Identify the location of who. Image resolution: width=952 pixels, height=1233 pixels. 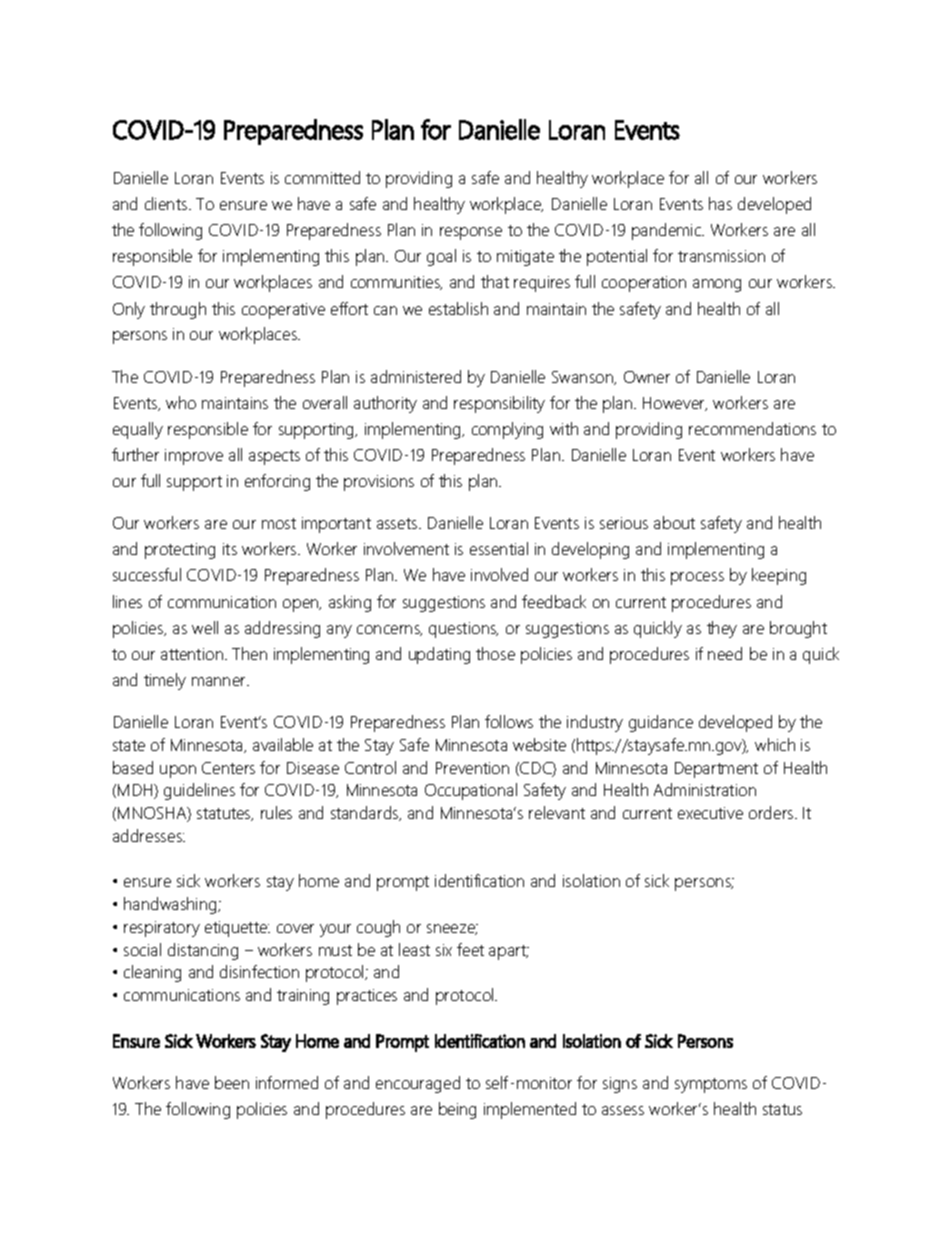
(181, 402).
